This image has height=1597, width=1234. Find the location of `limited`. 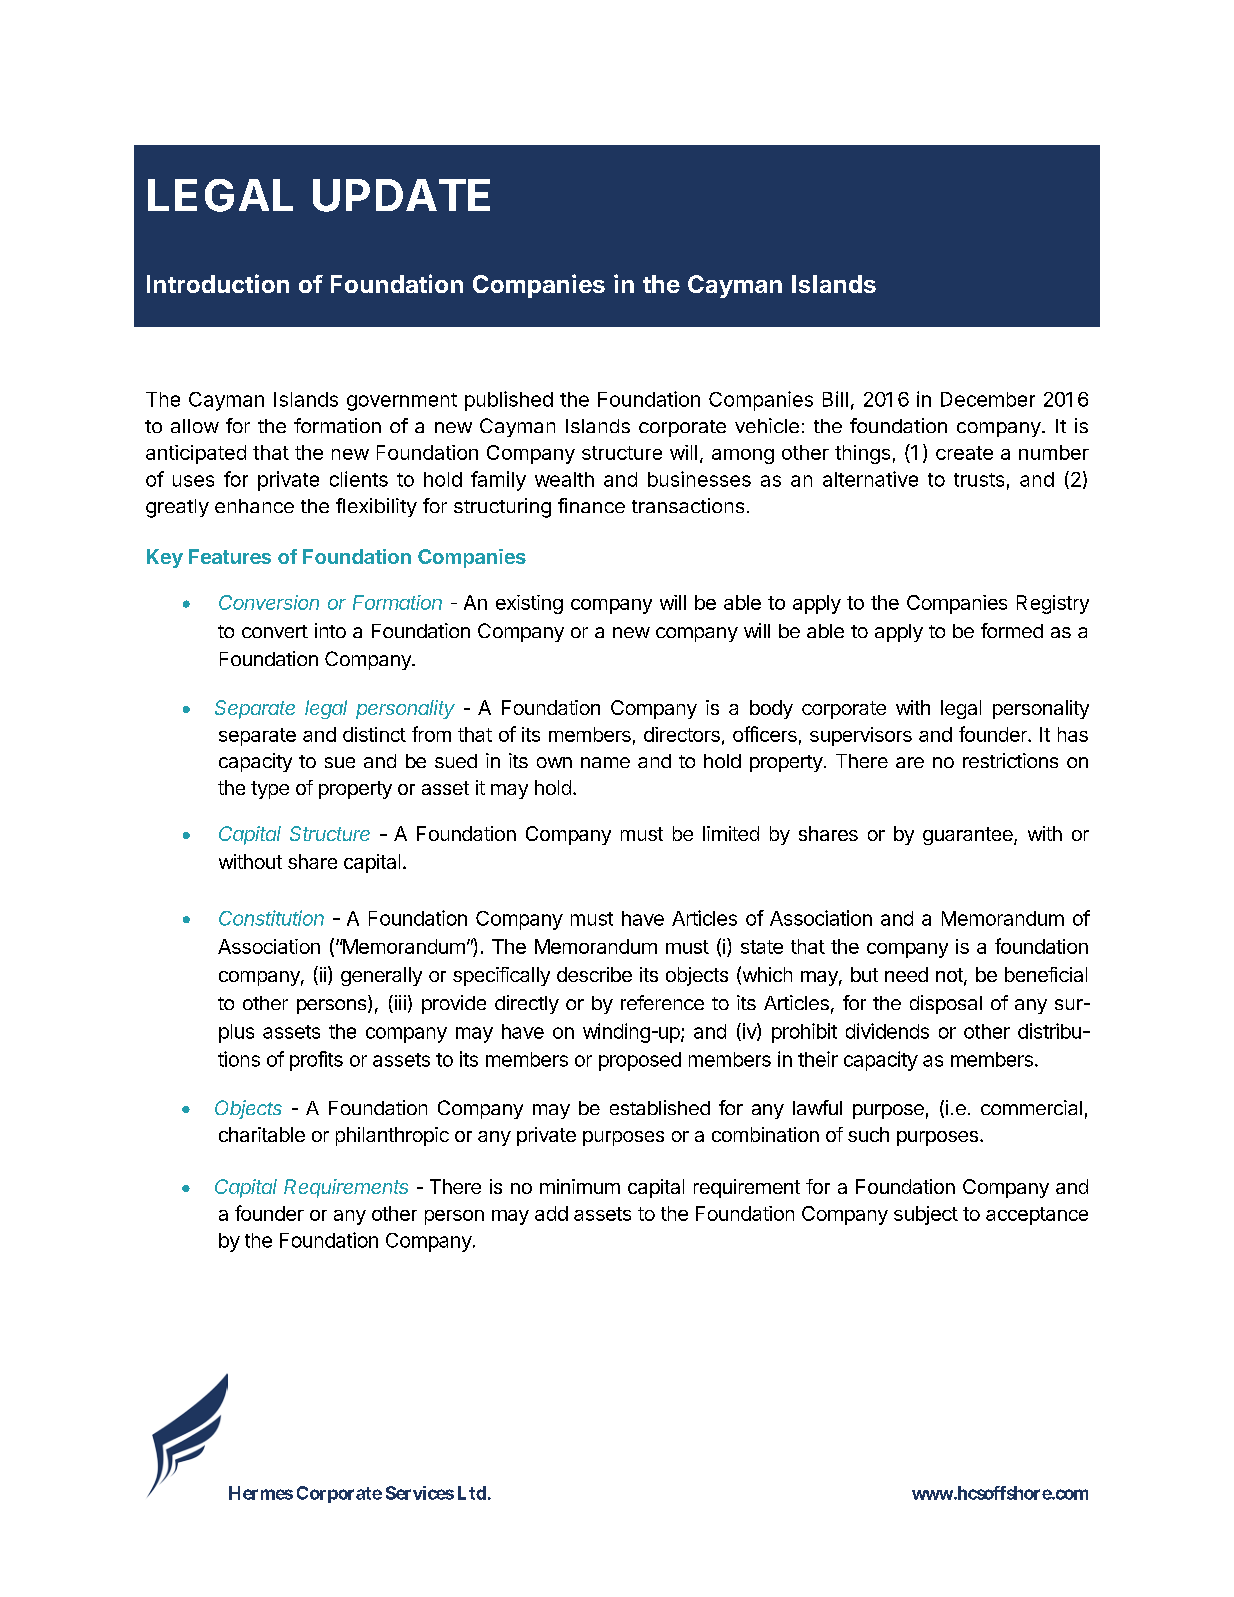

limited is located at coordinates (731, 833).
